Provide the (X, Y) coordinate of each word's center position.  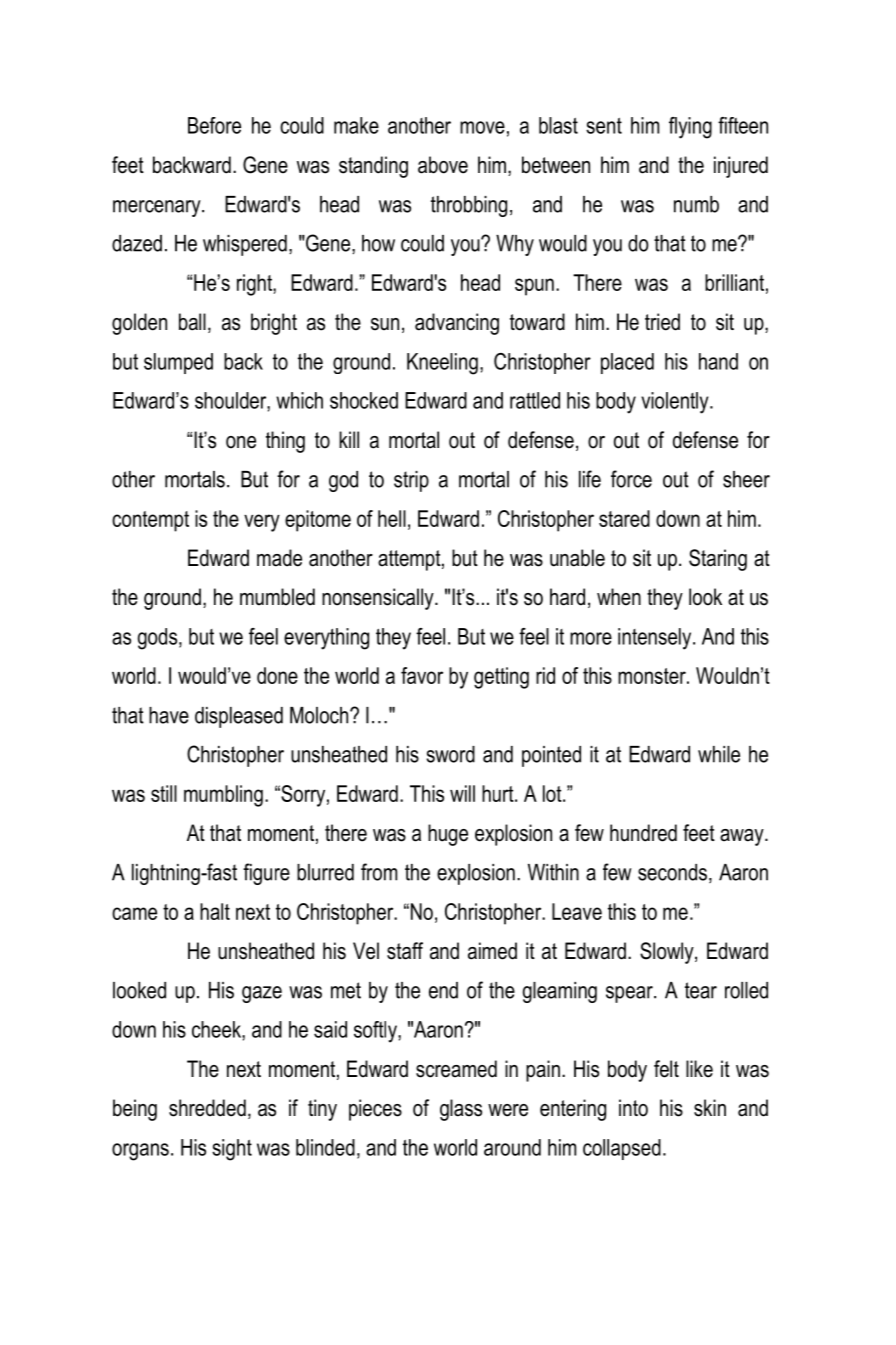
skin (710, 1108)
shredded (207, 1108)
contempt (150, 521)
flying (690, 128)
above (443, 165)
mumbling (223, 796)
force (631, 479)
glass (461, 1110)
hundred (643, 833)
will (462, 793)
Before (214, 125)
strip (411, 481)
